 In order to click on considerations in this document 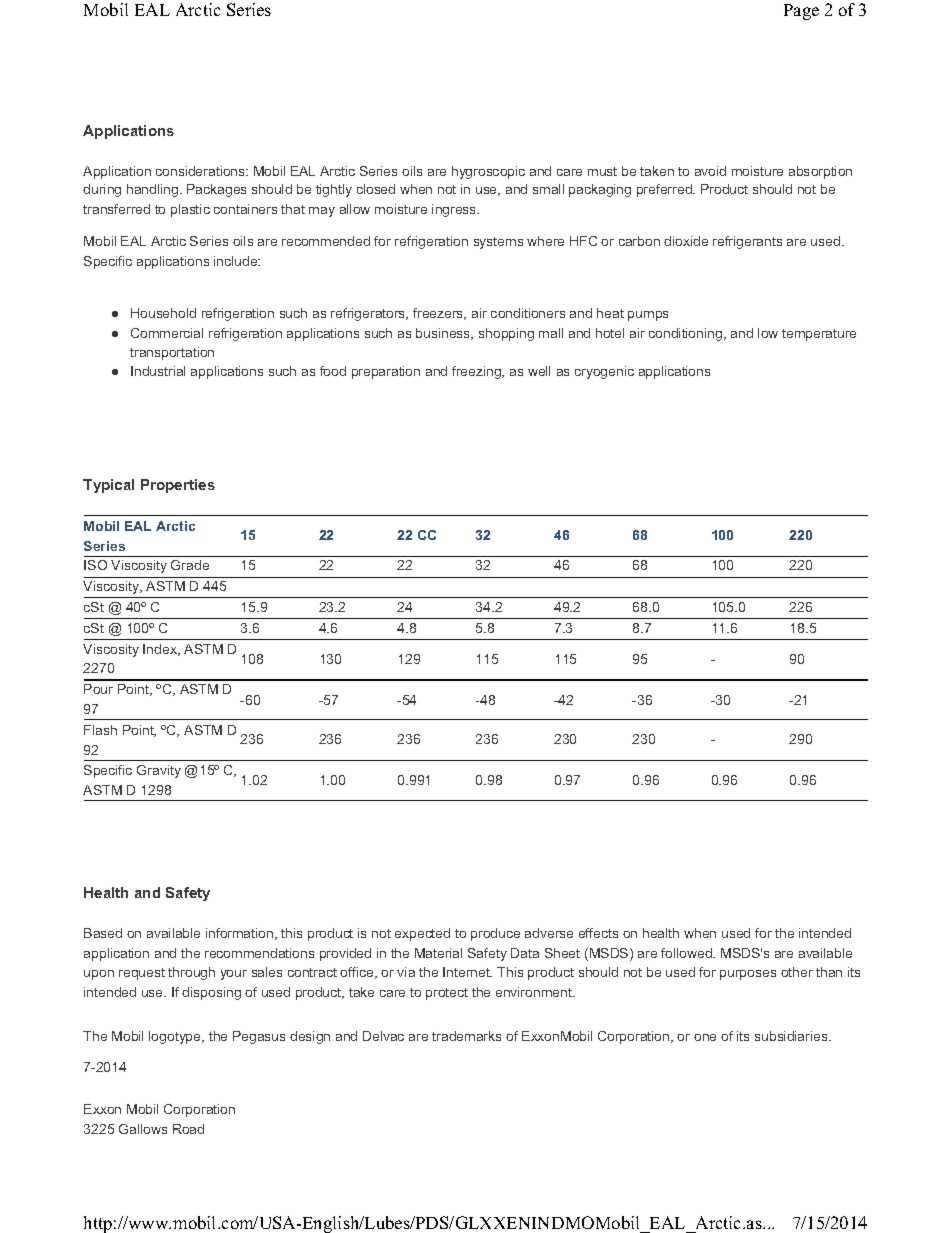, I will do `click(201, 171)`.
